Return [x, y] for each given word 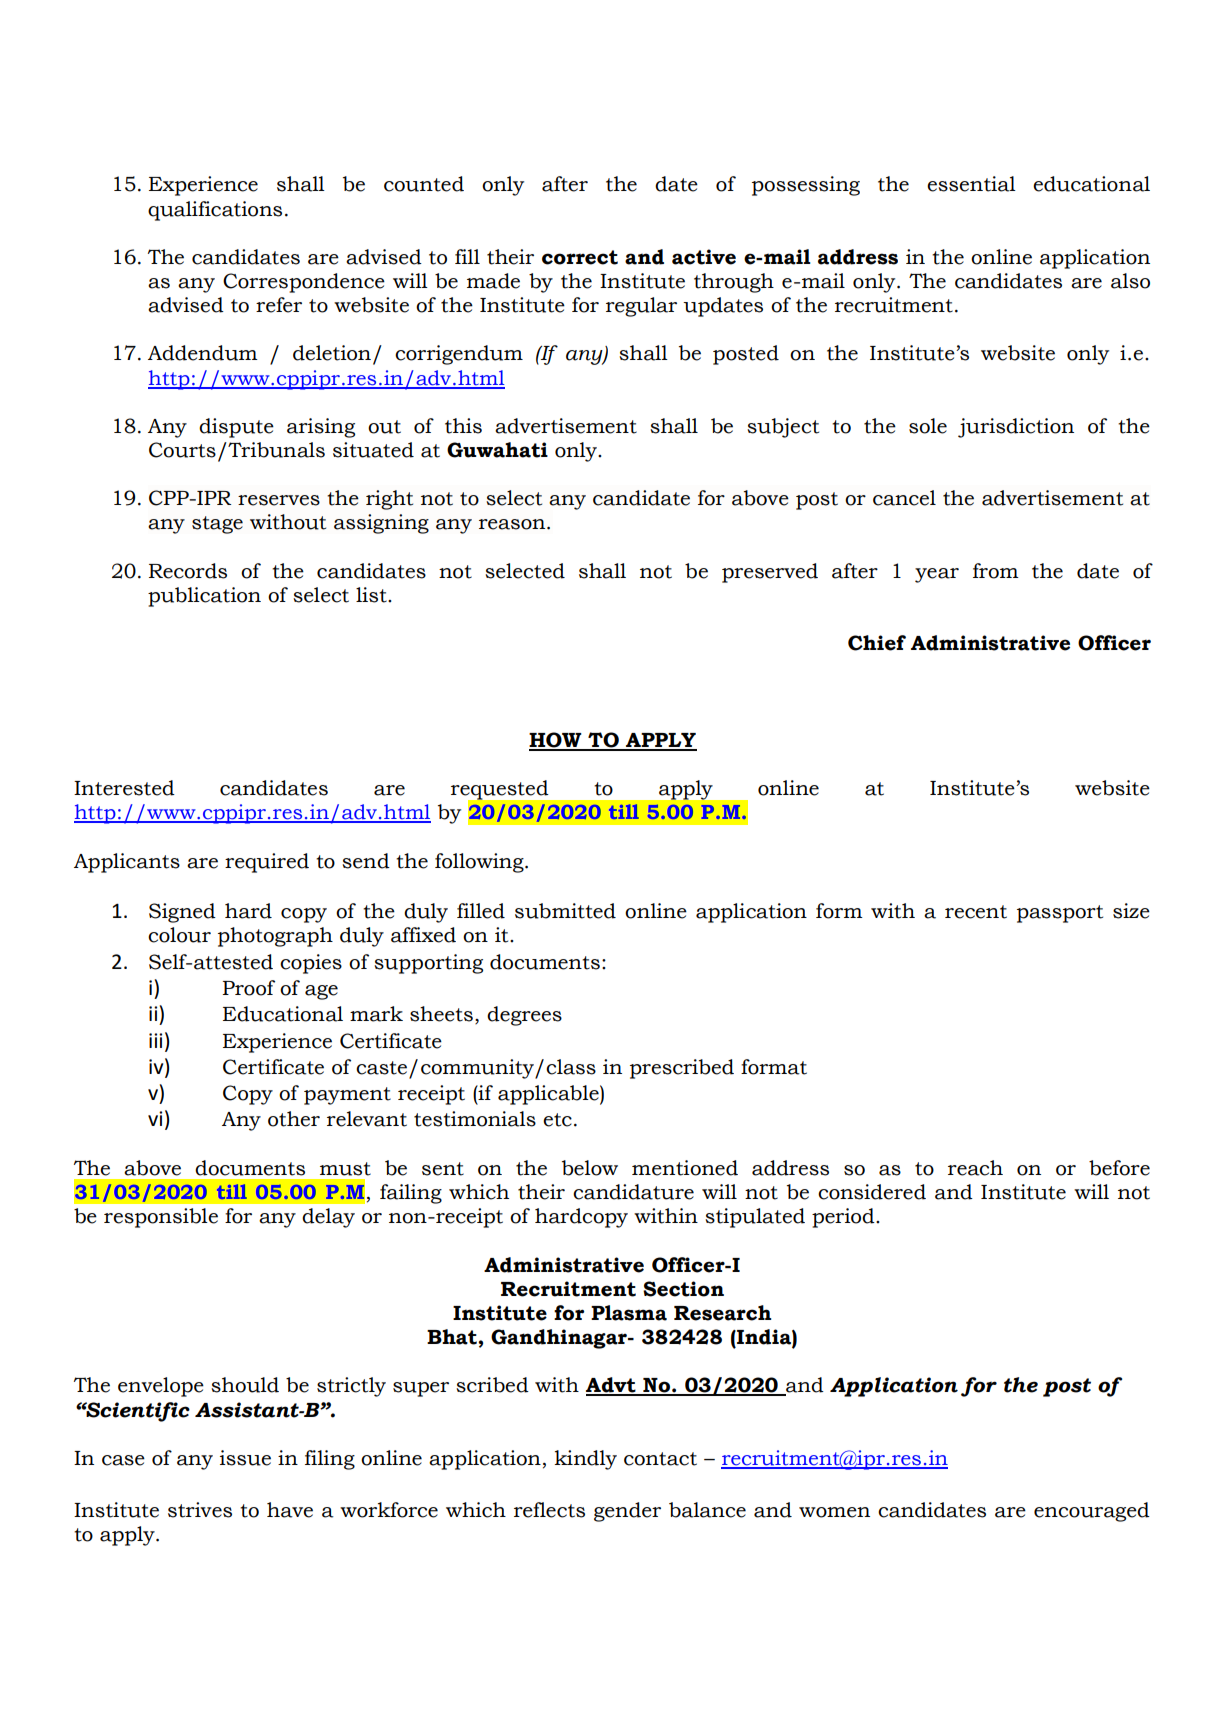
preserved [770, 573]
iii [155, 1040]
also [1130, 281]
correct [580, 257]
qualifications [215, 211]
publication [204, 597]
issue [245, 1458]
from [996, 571]
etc [557, 1120]
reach [975, 1168]
